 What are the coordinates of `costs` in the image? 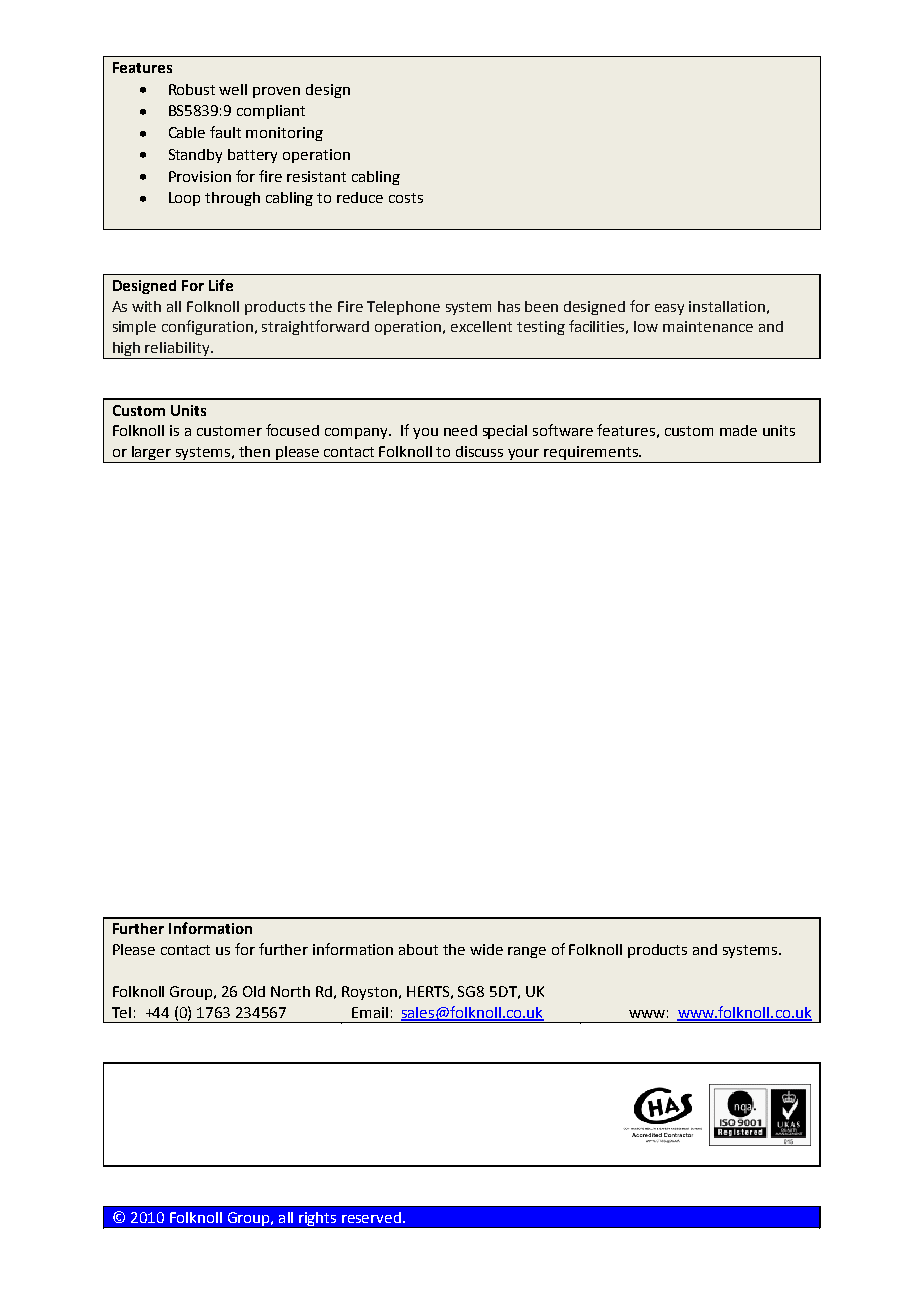 It's located at (406, 198).
